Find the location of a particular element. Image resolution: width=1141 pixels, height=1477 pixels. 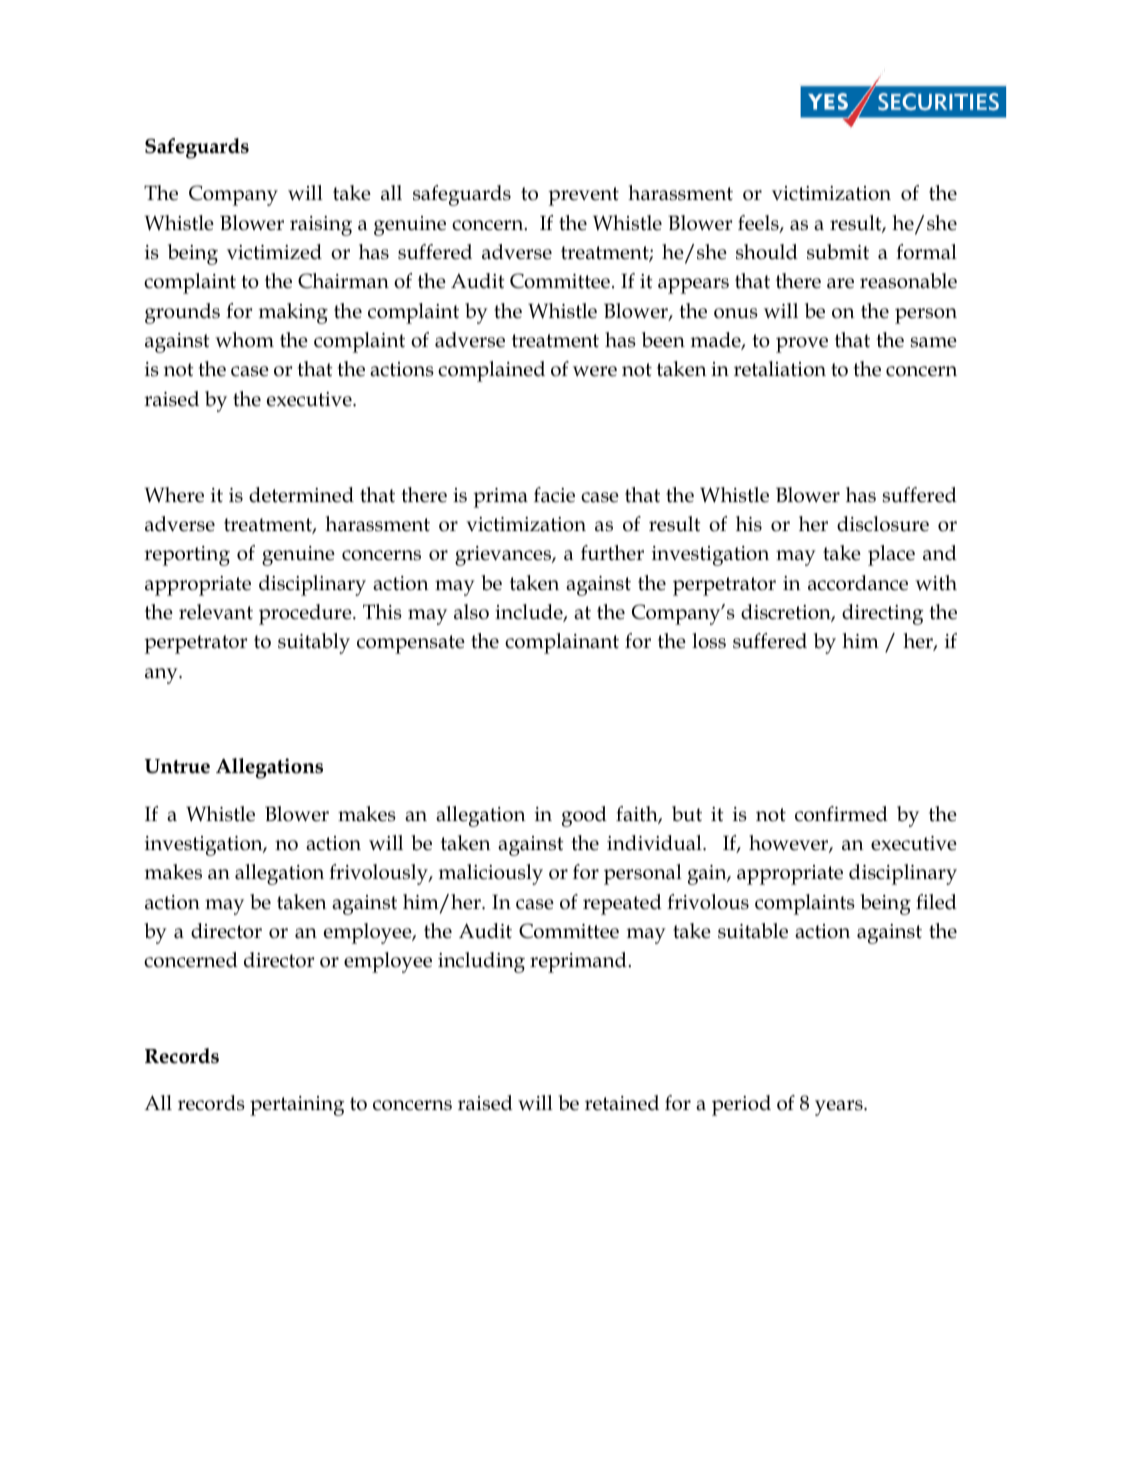

whom is located at coordinates (244, 340).
